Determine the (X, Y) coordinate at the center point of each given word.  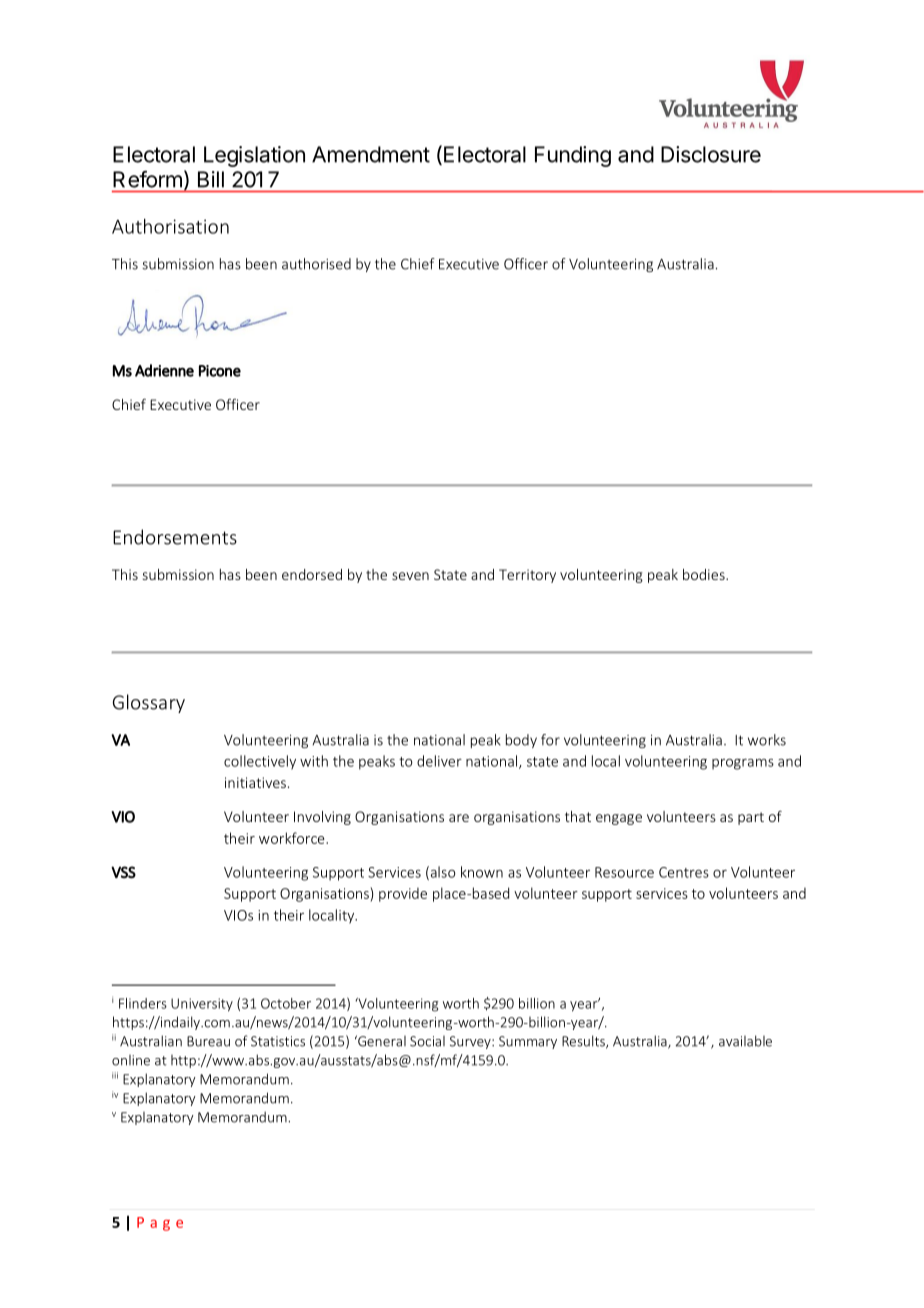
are (459, 818)
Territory (527, 576)
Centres (684, 872)
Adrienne (164, 370)
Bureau (208, 1041)
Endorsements (175, 537)
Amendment (371, 154)
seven (410, 576)
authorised (316, 264)
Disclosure (711, 154)
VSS (123, 872)
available (745, 1041)
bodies (705, 574)
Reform (147, 179)
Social (427, 1041)
